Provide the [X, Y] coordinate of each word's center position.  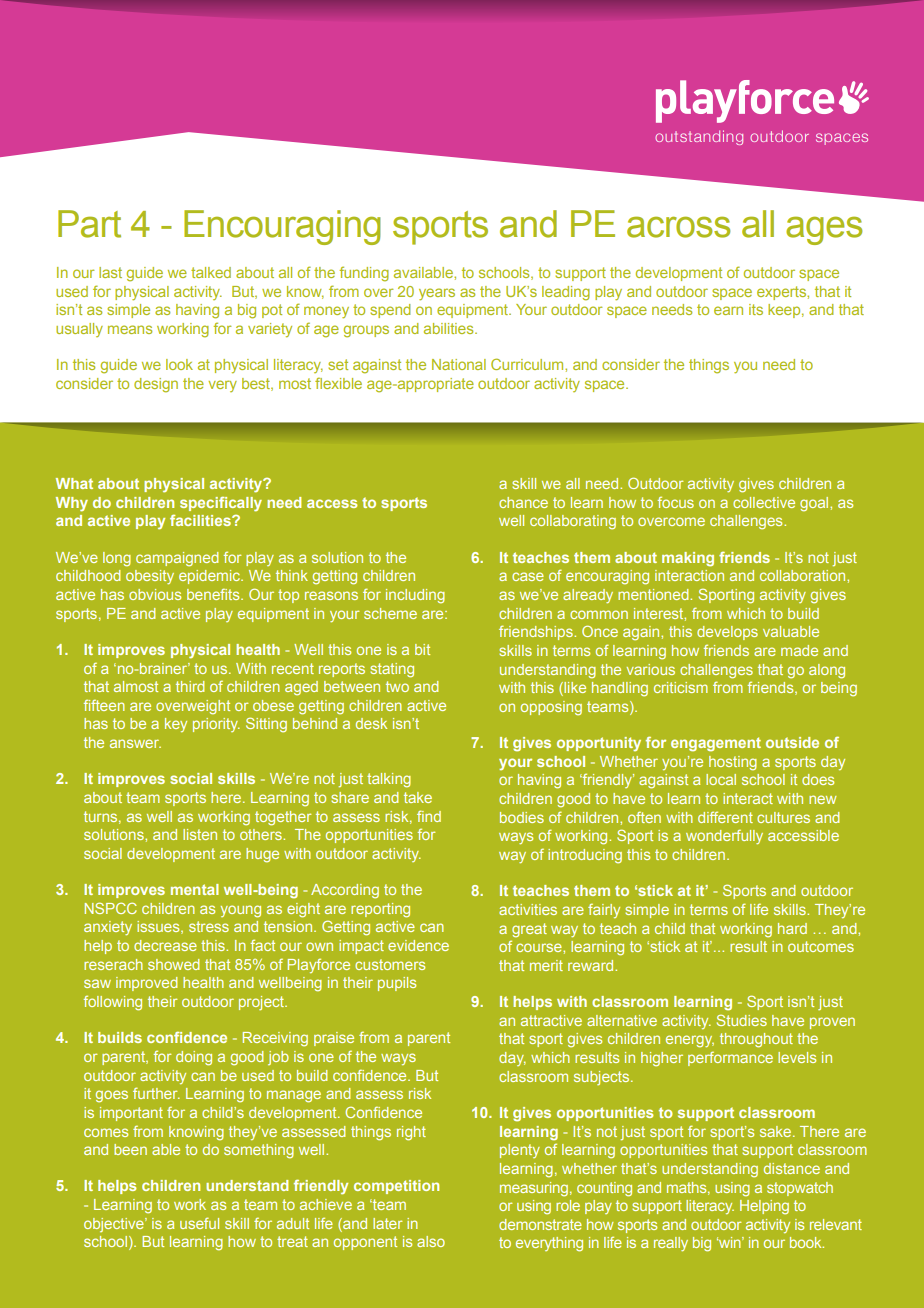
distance [792, 1168]
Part [89, 224]
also [431, 1241]
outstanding [699, 137]
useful [199, 1223]
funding [364, 274]
